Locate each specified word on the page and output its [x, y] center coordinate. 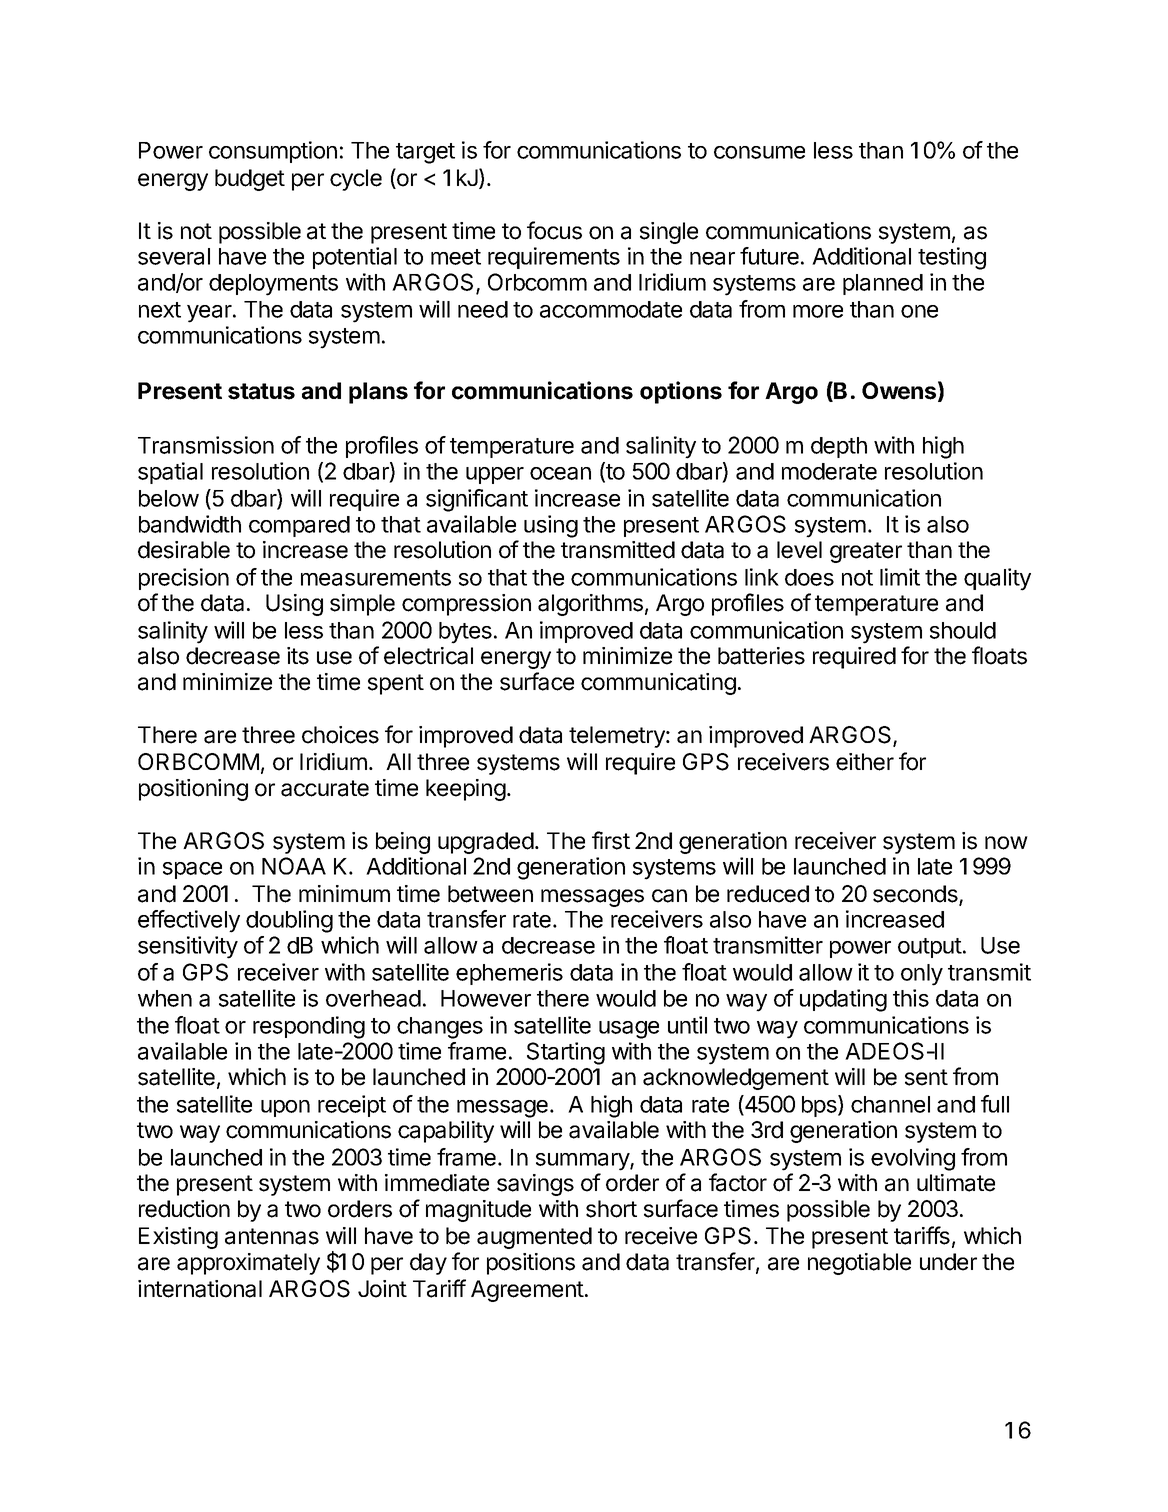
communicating [658, 684]
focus [554, 230]
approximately [248, 1264]
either [865, 762]
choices [340, 735]
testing [952, 258]
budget [250, 180]
